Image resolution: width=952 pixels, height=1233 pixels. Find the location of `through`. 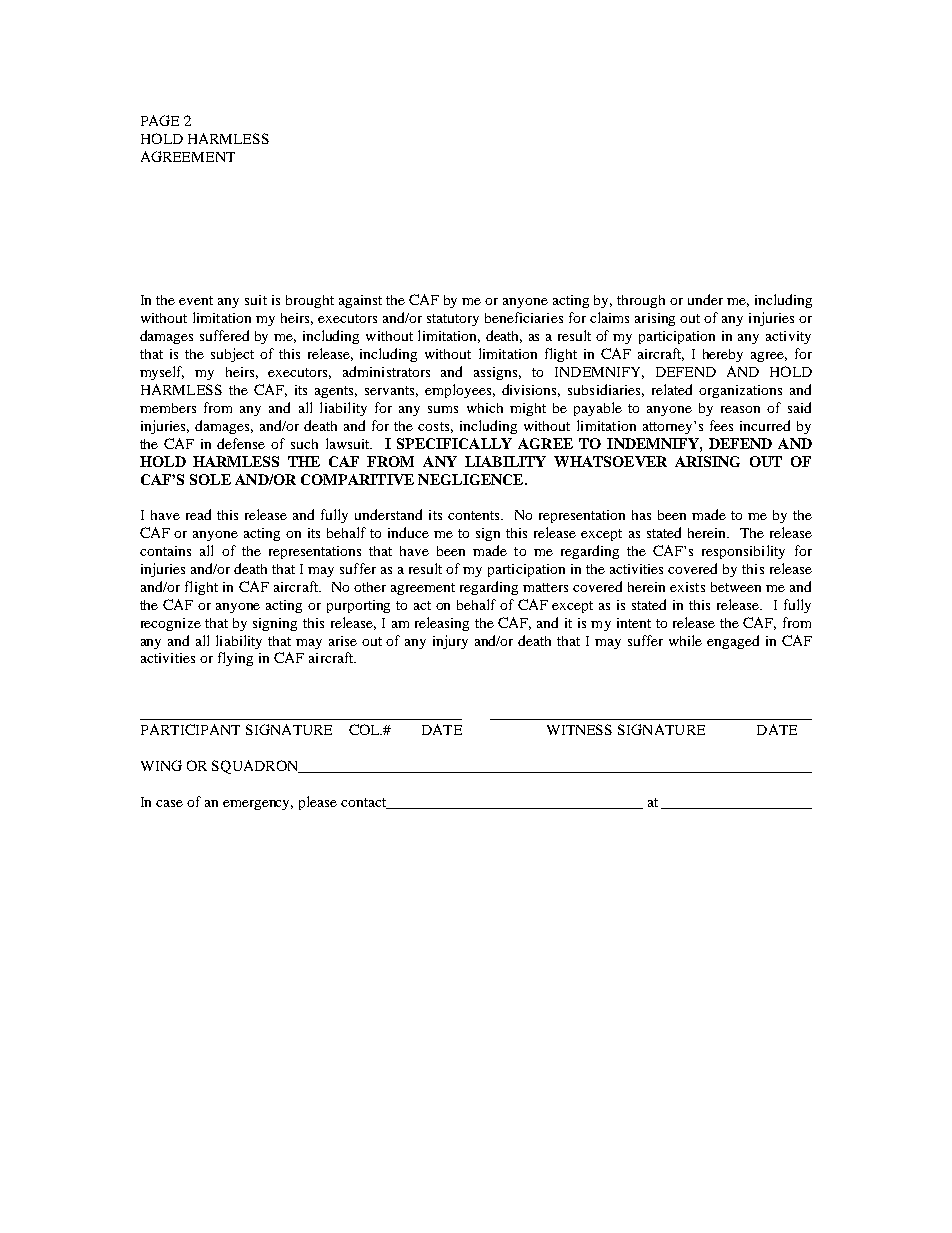

through is located at coordinates (641, 301).
